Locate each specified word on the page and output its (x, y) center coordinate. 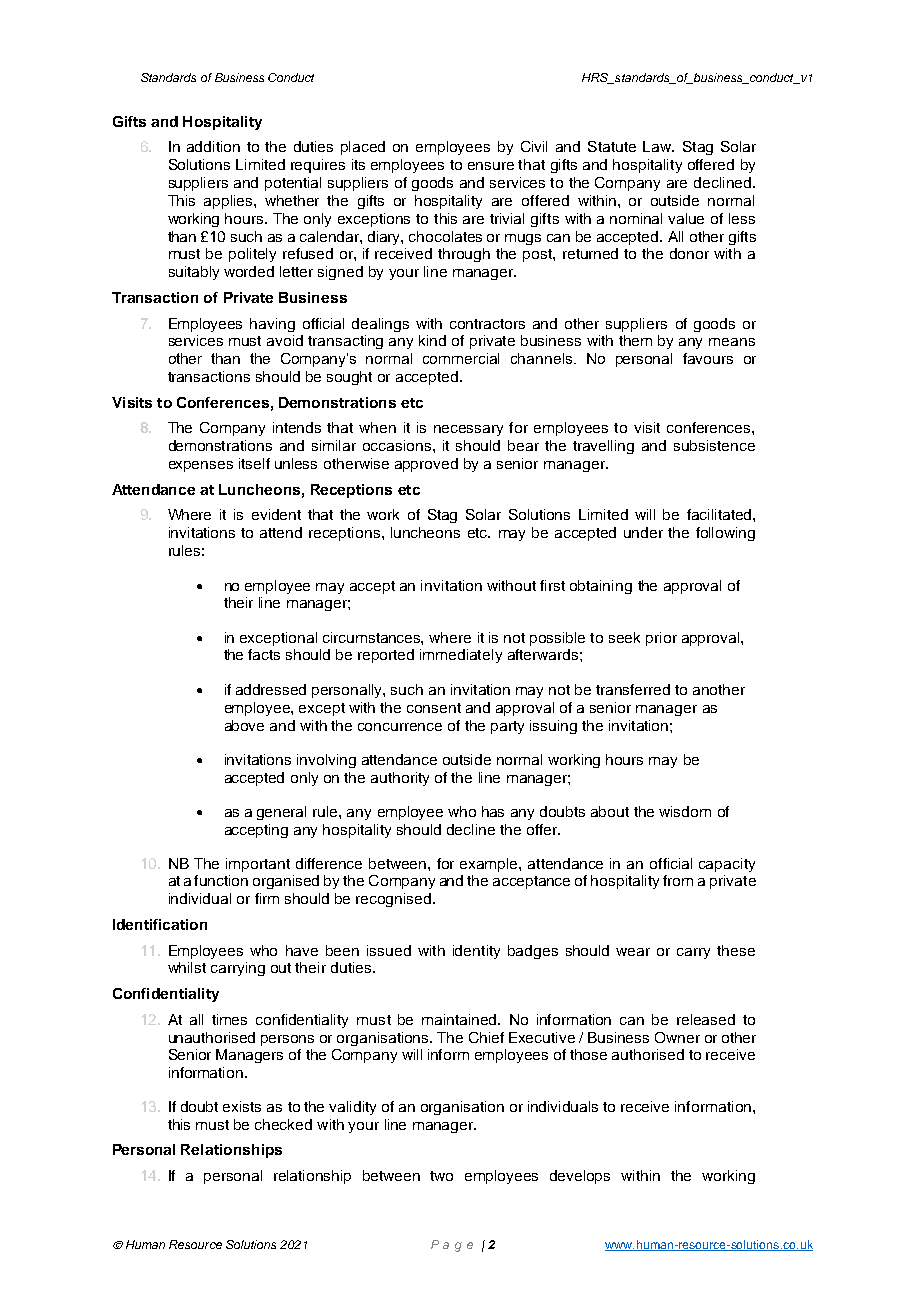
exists (242, 1106)
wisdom (685, 811)
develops (580, 1177)
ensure (491, 166)
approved (426, 465)
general (281, 813)
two (441, 1176)
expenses (201, 466)
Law (658, 146)
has (493, 811)
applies (229, 202)
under (643, 532)
